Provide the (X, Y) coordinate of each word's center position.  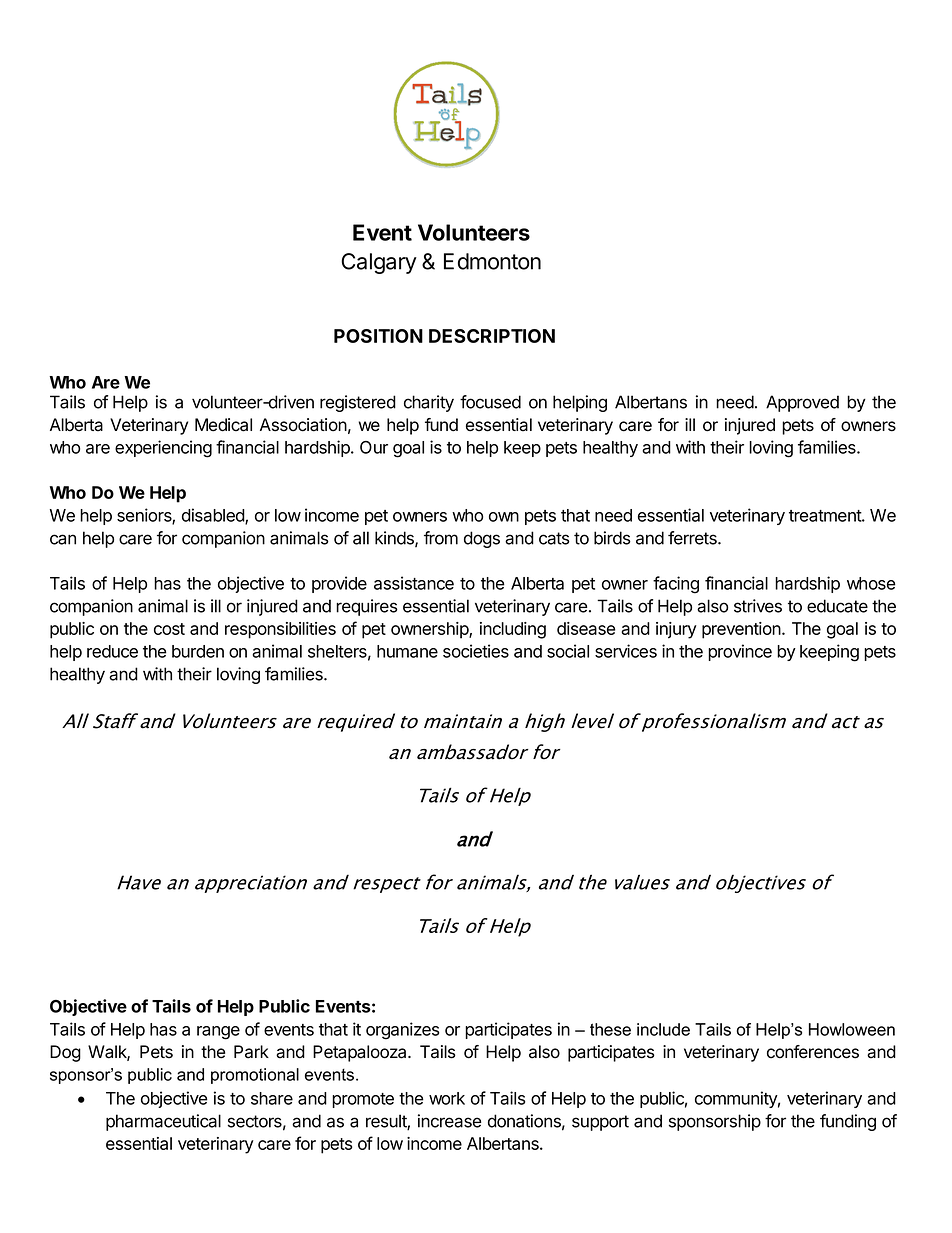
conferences (813, 1052)
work (447, 1098)
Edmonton (492, 261)
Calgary (379, 263)
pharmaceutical (163, 1122)
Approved (802, 403)
